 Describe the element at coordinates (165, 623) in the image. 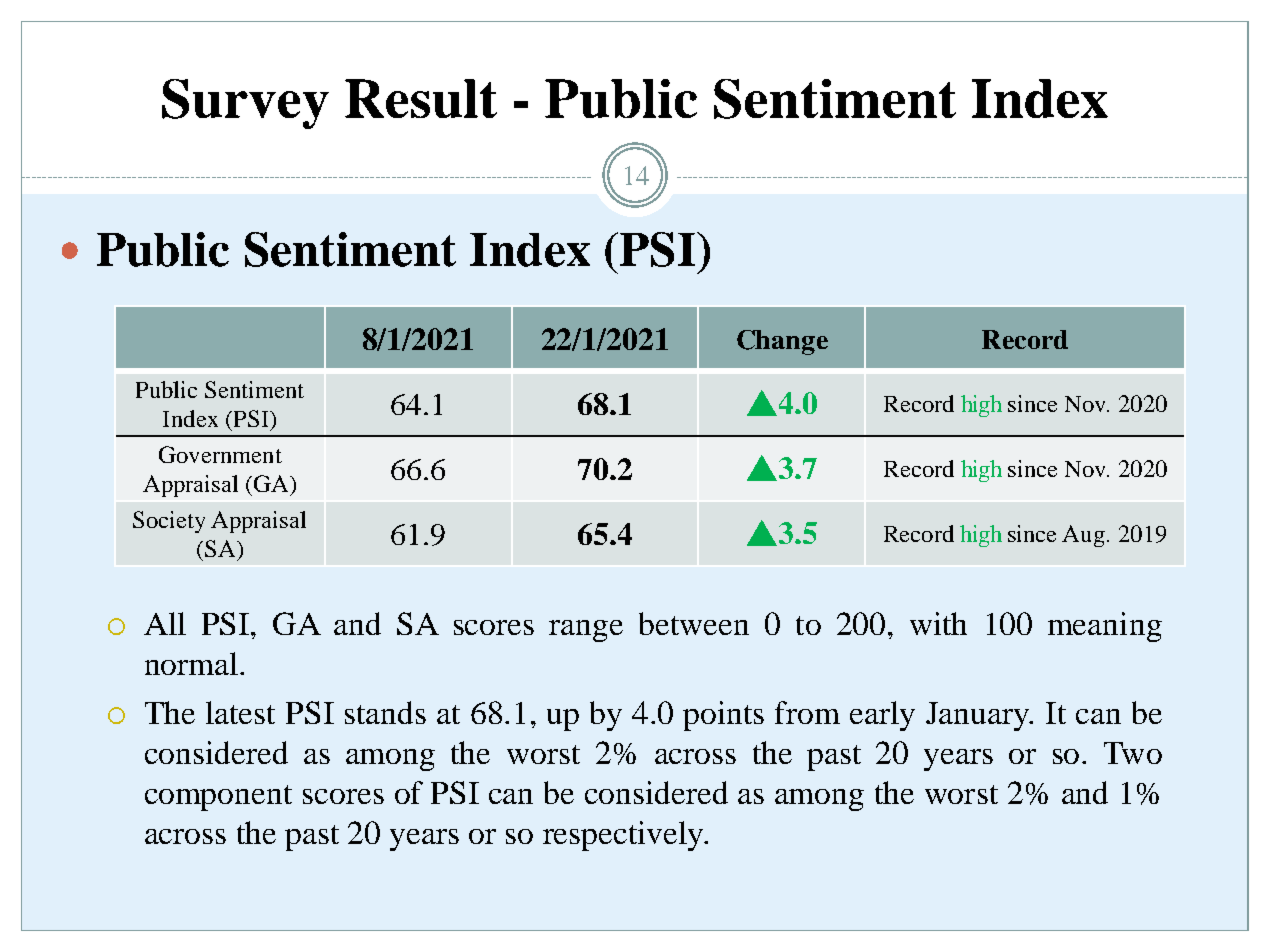

I see `All` at that location.
